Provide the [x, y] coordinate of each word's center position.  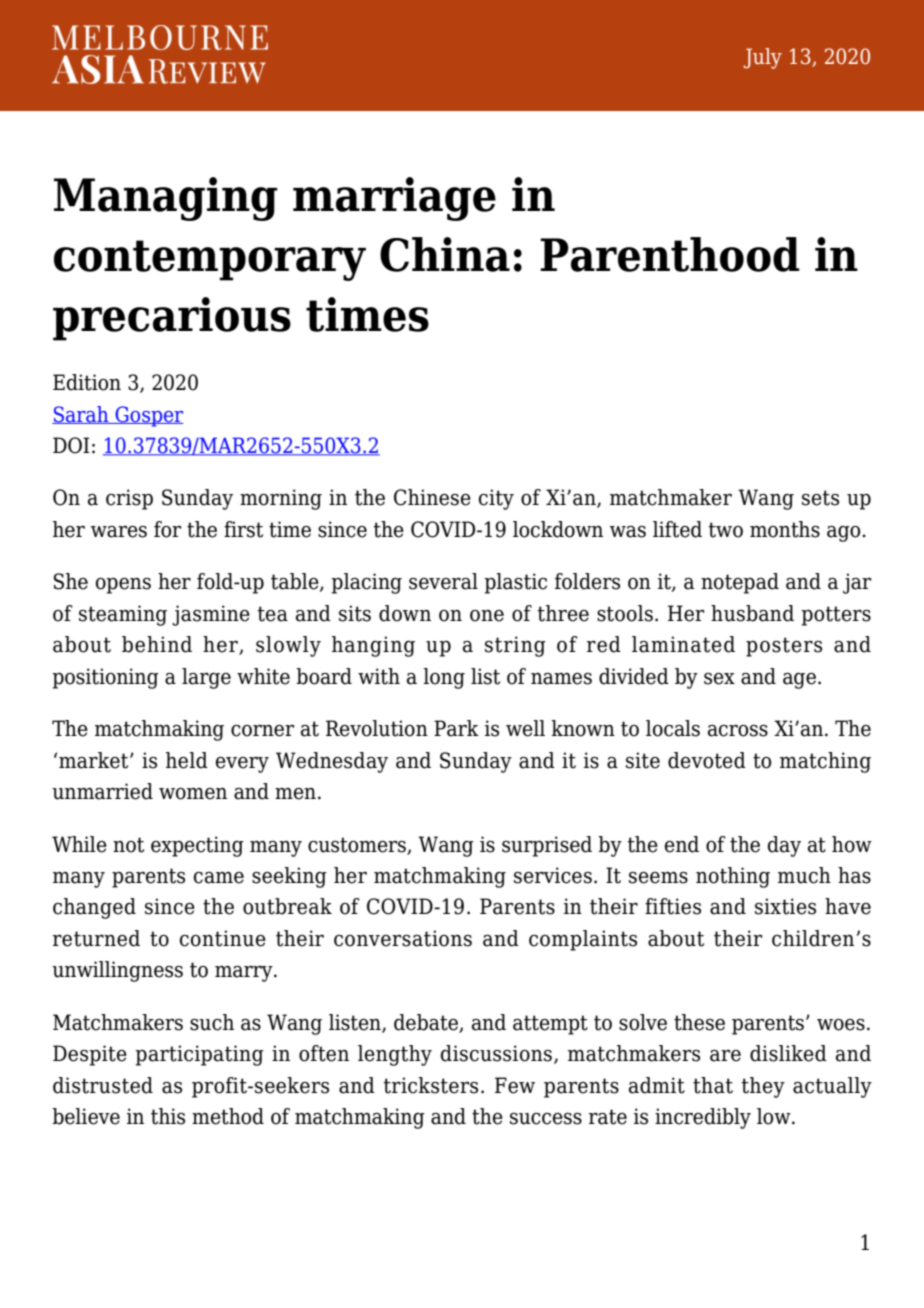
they [763, 1087]
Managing [166, 199]
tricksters [430, 1085]
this [168, 1116]
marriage [394, 199]
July [762, 58]
